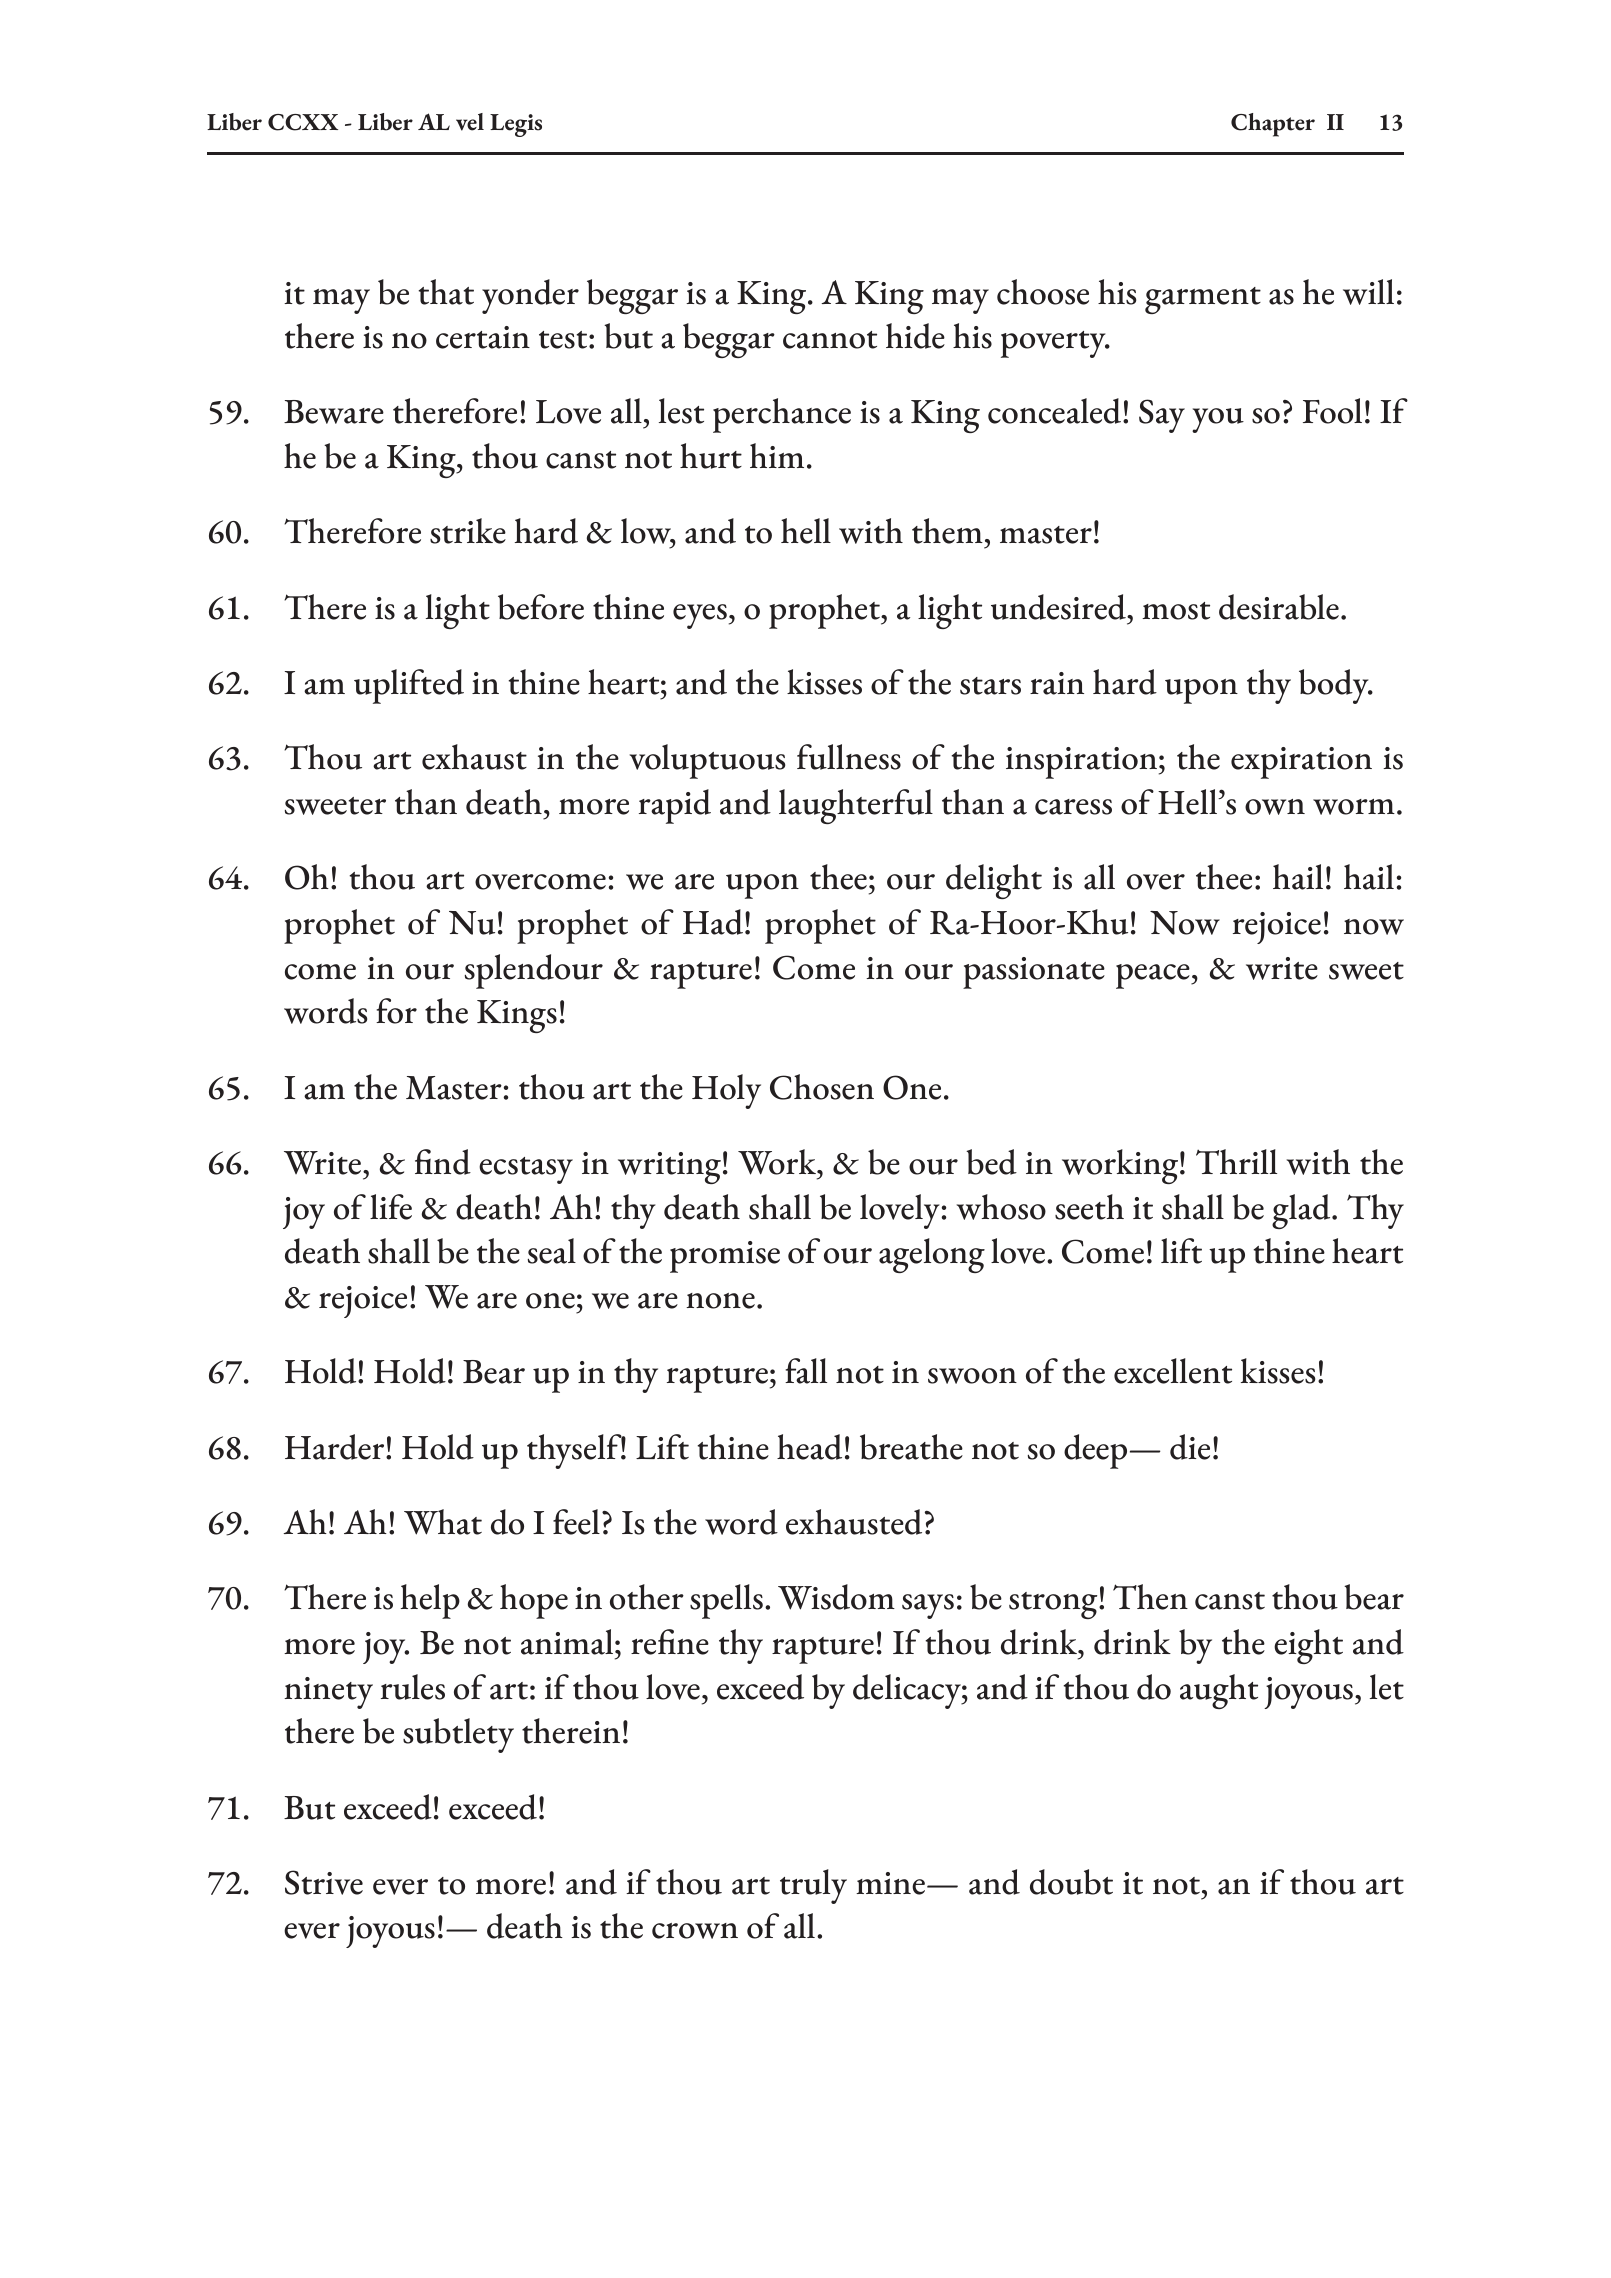 The height and width of the image is (2278, 1611). I want to click on excellent, so click(1173, 1371).
